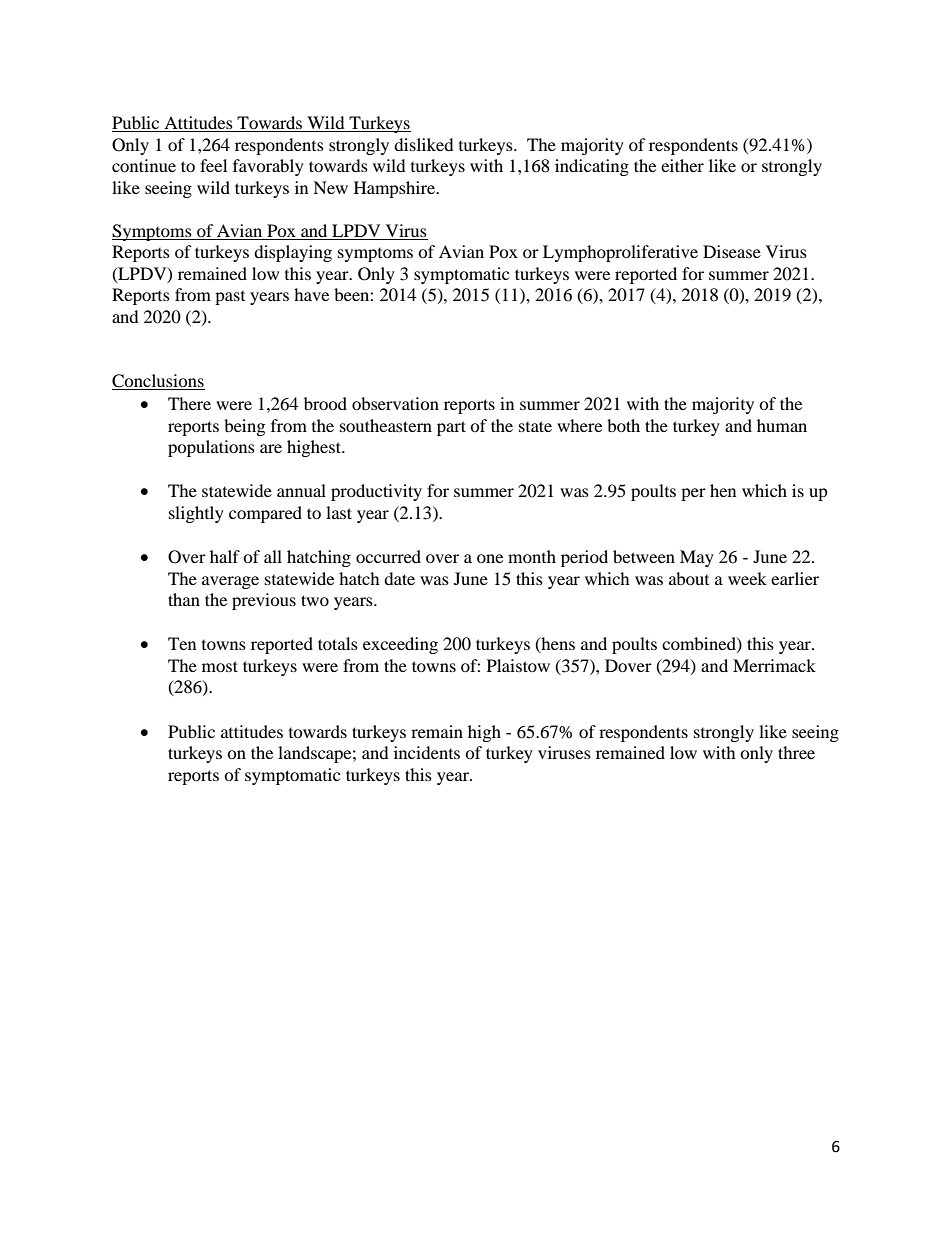 Image resolution: width=952 pixels, height=1233 pixels. What do you see at coordinates (220, 666) in the image?
I see `most` at bounding box center [220, 666].
